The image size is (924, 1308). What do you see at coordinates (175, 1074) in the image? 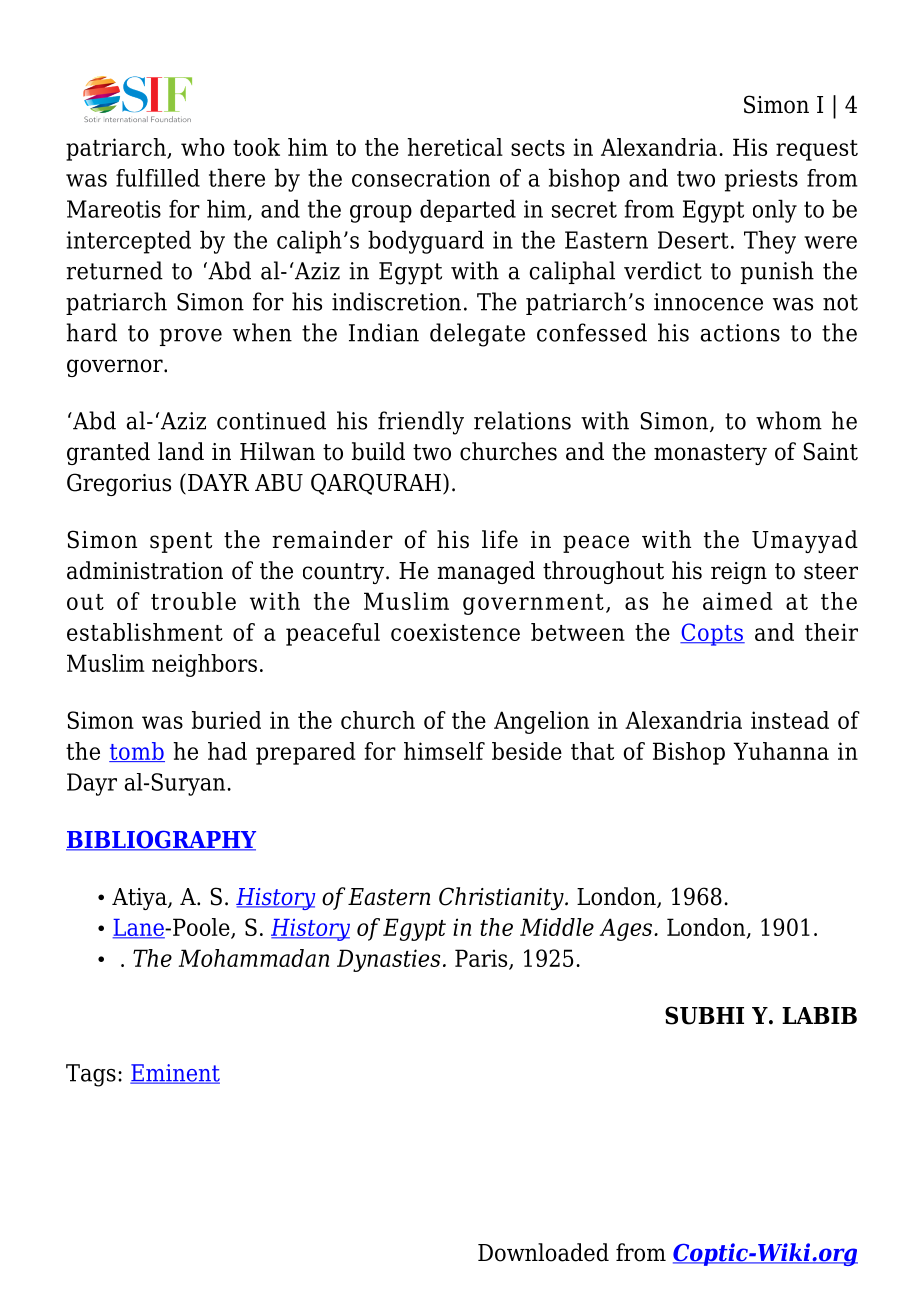
I see `Eminent` at bounding box center [175, 1074].
